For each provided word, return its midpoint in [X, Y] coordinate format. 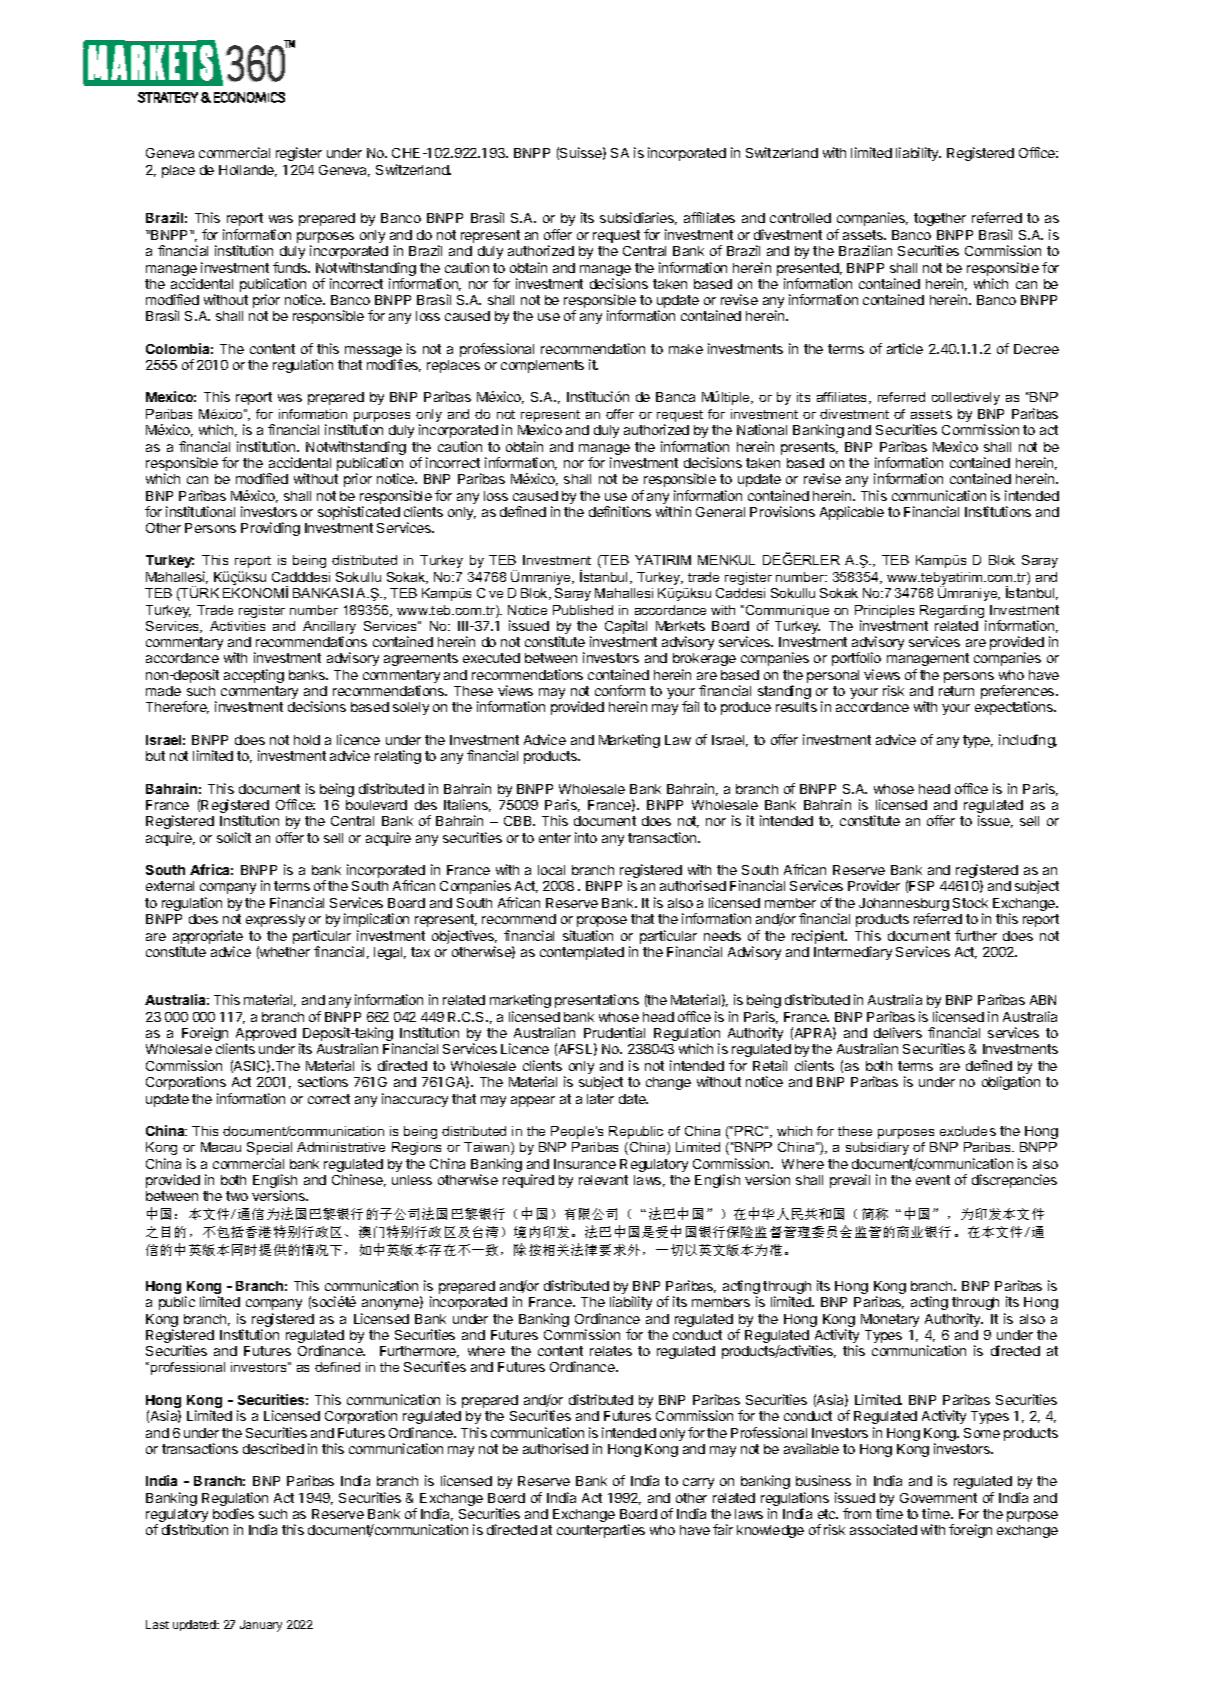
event [933, 1180]
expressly [275, 920]
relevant [603, 1180]
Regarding [952, 611]
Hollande [248, 171]
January [261, 1626]
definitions [620, 511]
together [940, 219]
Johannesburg [904, 906]
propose [602, 921]
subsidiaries [638, 218]
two [237, 1196]
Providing [270, 529]
